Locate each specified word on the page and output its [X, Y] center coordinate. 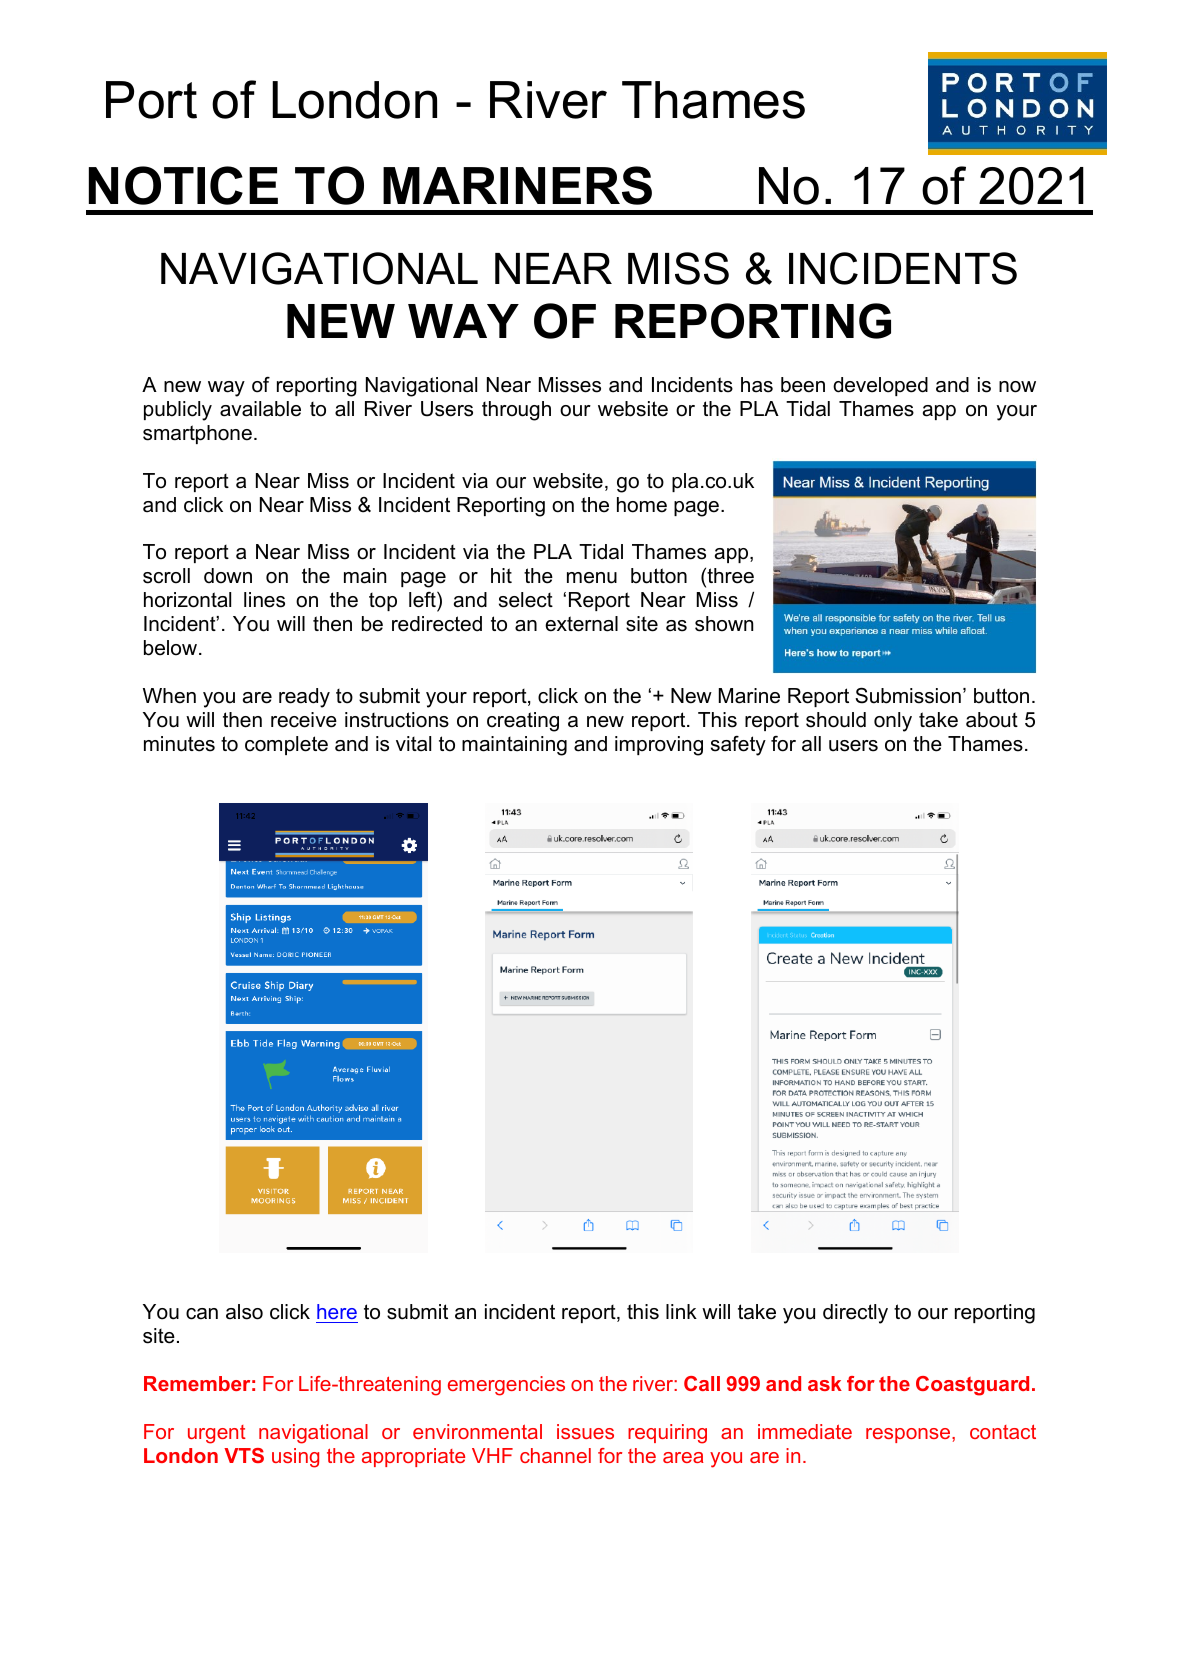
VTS [244, 1455]
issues [585, 1431]
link [681, 1311]
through [516, 411]
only [893, 722]
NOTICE [183, 185]
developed [880, 386]
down [228, 576]
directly [855, 1314]
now [1017, 387]
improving [659, 746]
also [244, 1312]
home [642, 505]
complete [286, 745]
